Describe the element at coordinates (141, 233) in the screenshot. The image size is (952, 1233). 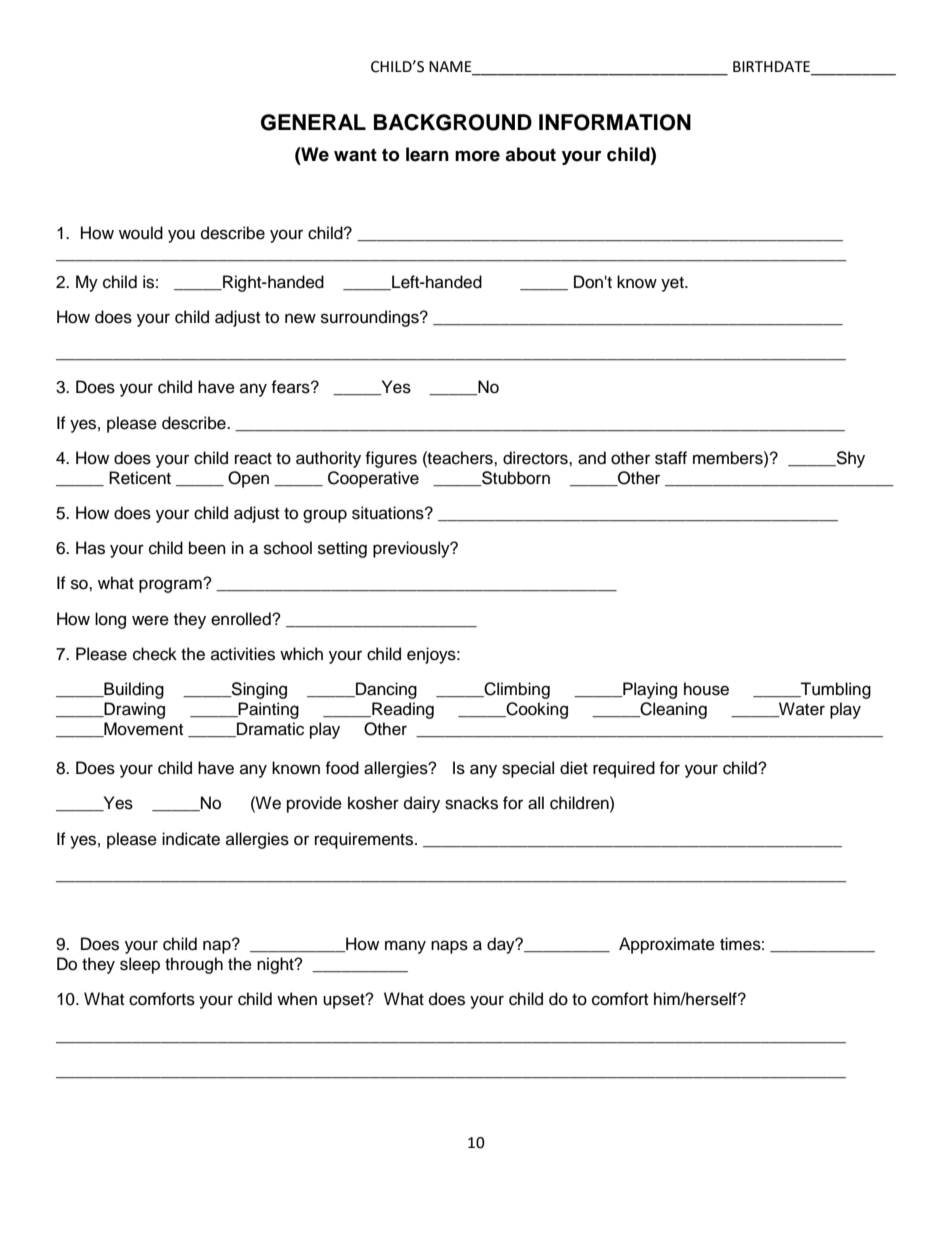
I see `would` at that location.
